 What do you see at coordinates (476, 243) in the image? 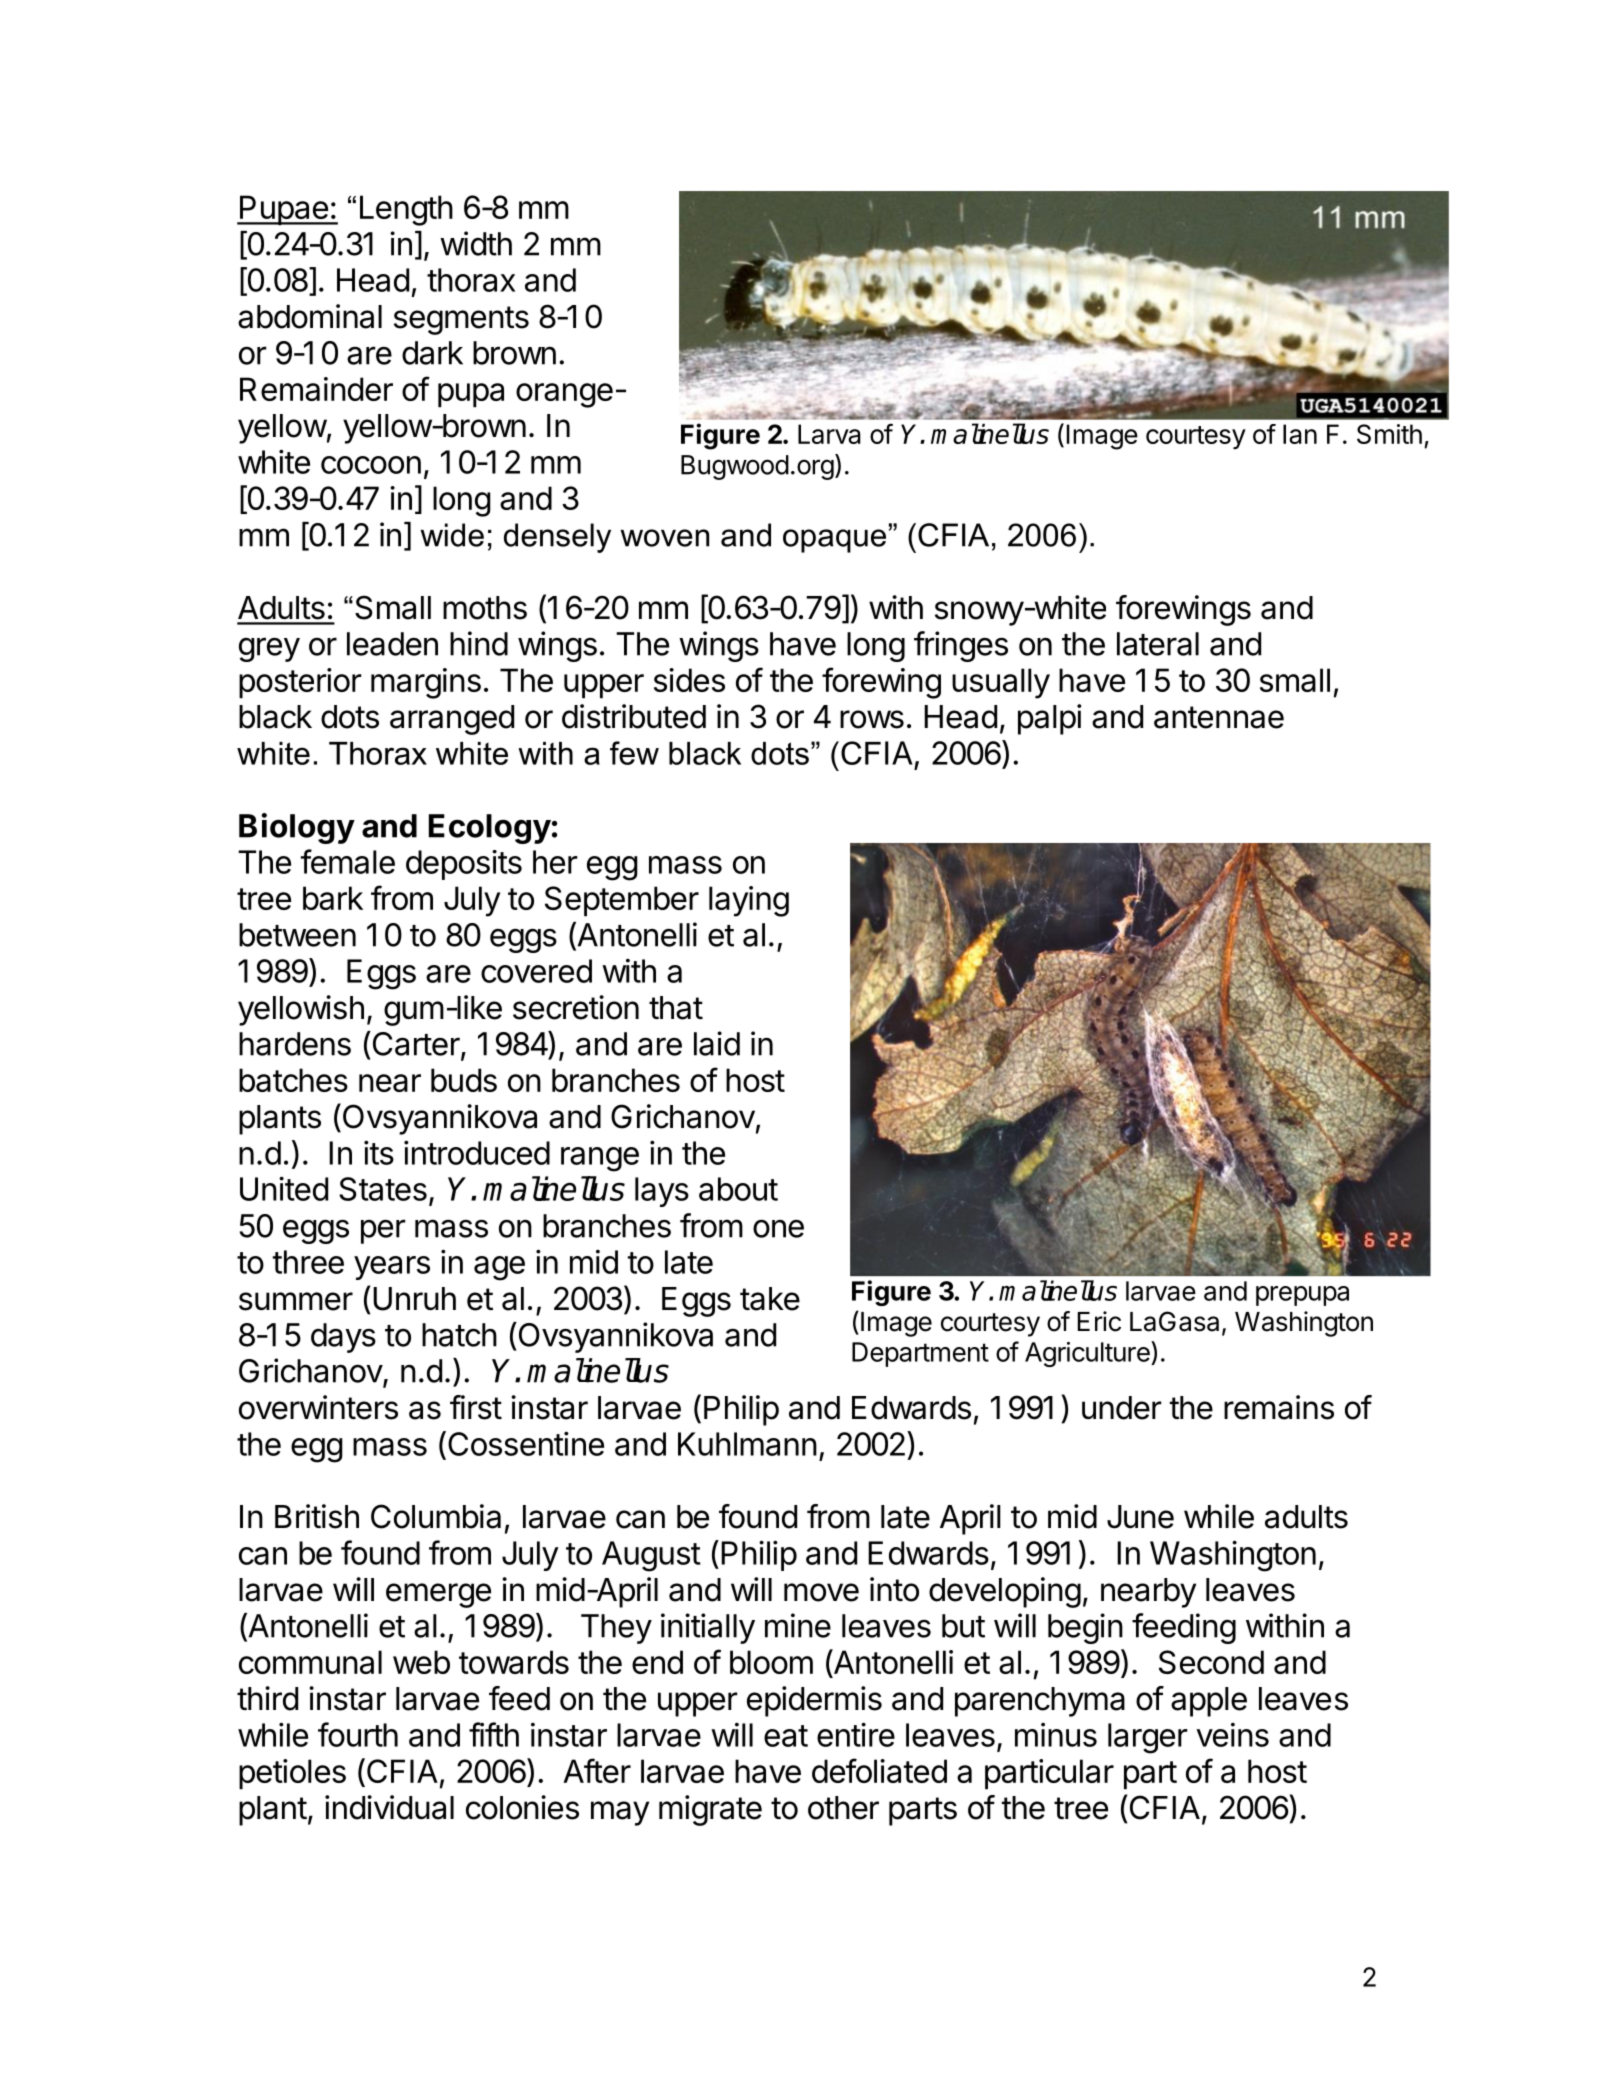
I see `width` at bounding box center [476, 243].
